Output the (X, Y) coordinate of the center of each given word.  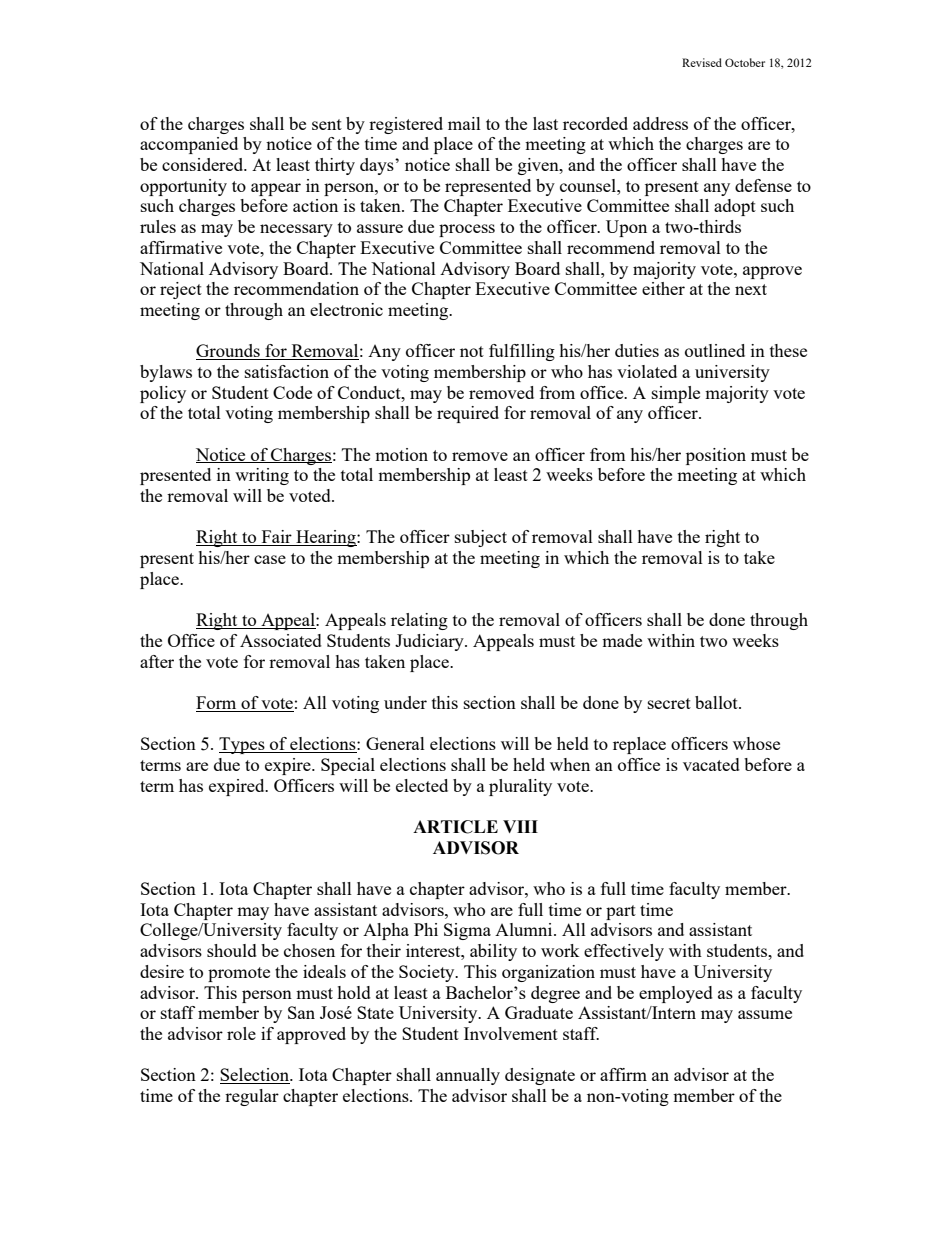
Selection (256, 1076)
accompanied (189, 145)
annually (468, 1076)
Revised (702, 62)
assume (765, 1014)
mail (464, 123)
